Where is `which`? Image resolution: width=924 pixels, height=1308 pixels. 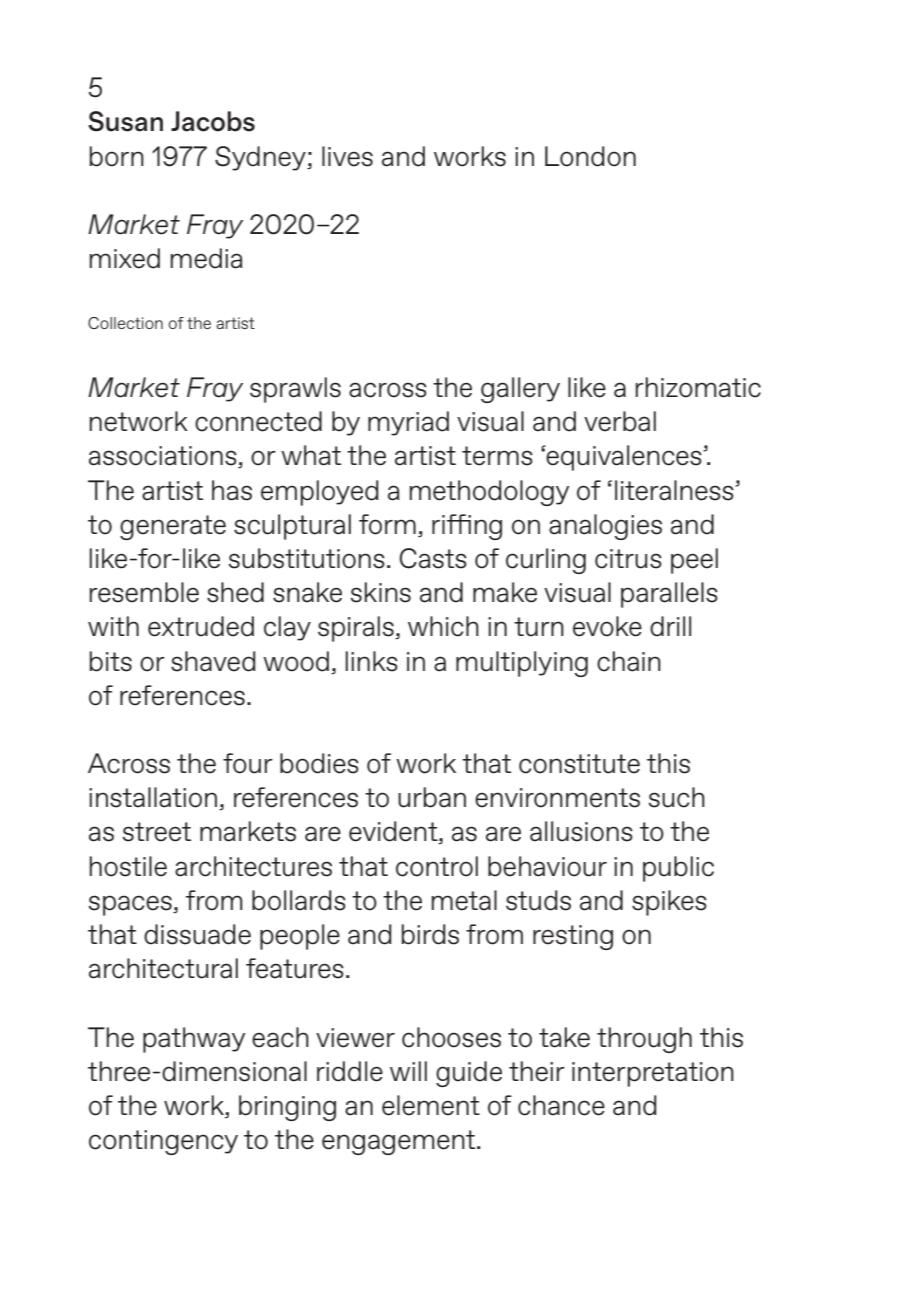 which is located at coordinates (443, 626).
